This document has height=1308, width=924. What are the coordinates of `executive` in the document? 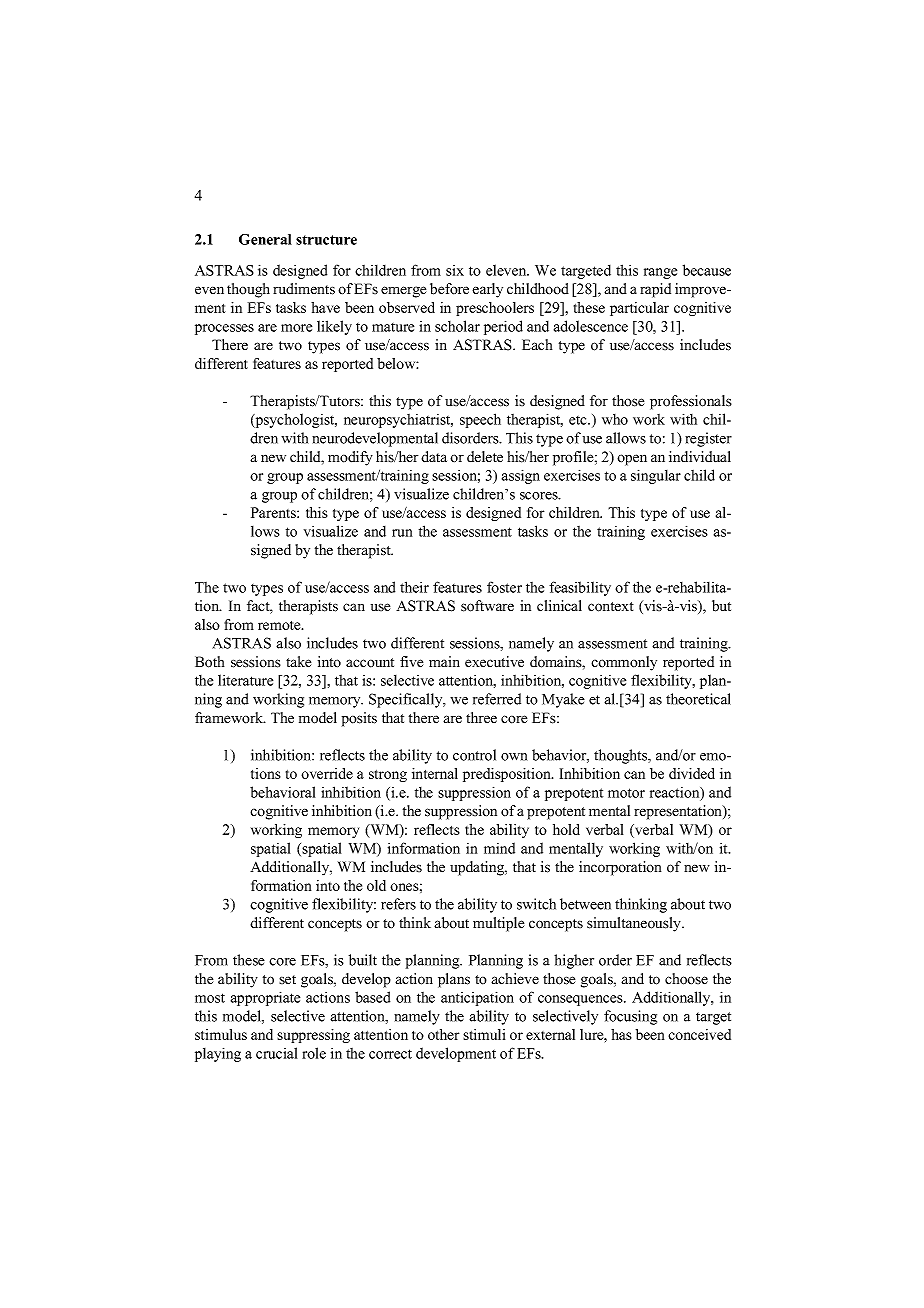 It's located at (494, 662).
